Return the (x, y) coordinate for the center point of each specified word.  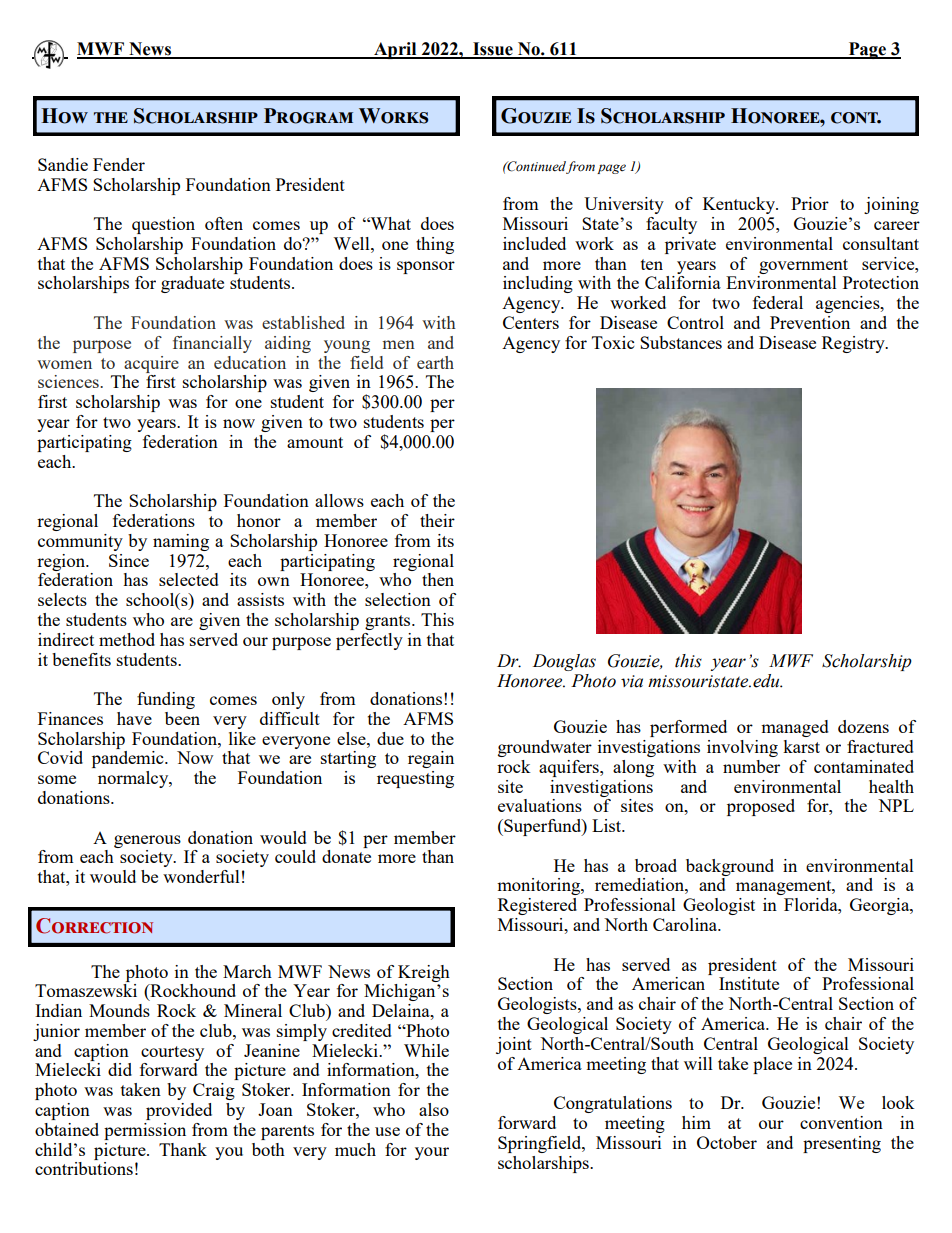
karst (801, 746)
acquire (151, 364)
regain (431, 759)
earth (435, 362)
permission (145, 1131)
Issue (493, 50)
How (64, 116)
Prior (810, 203)
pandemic (129, 759)
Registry (854, 344)
